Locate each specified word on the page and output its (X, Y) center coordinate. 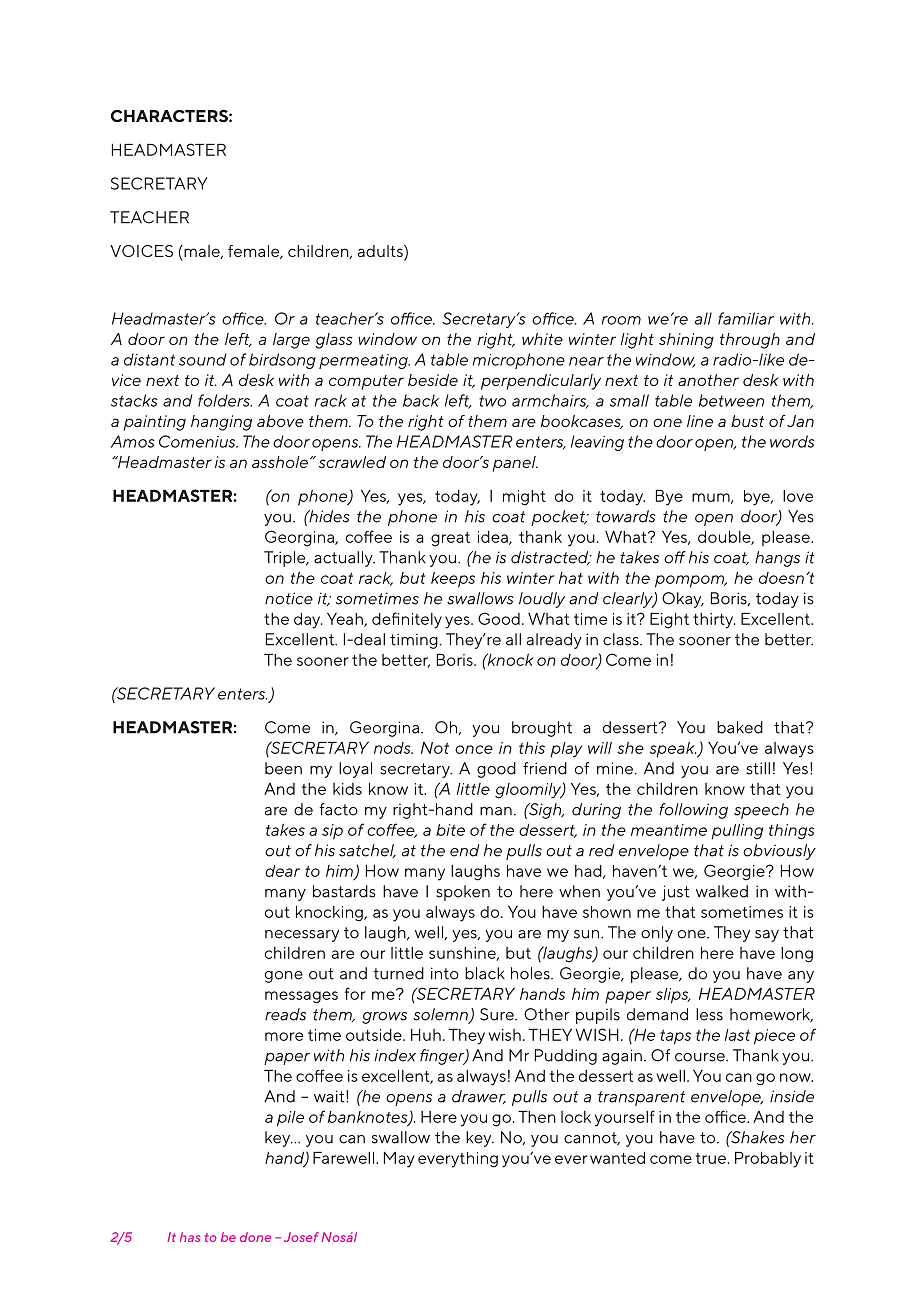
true (711, 1158)
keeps (453, 580)
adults (381, 252)
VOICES (141, 251)
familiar (746, 318)
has (190, 1237)
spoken (463, 893)
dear (282, 871)
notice (289, 598)
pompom (691, 581)
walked (722, 891)
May (399, 1160)
